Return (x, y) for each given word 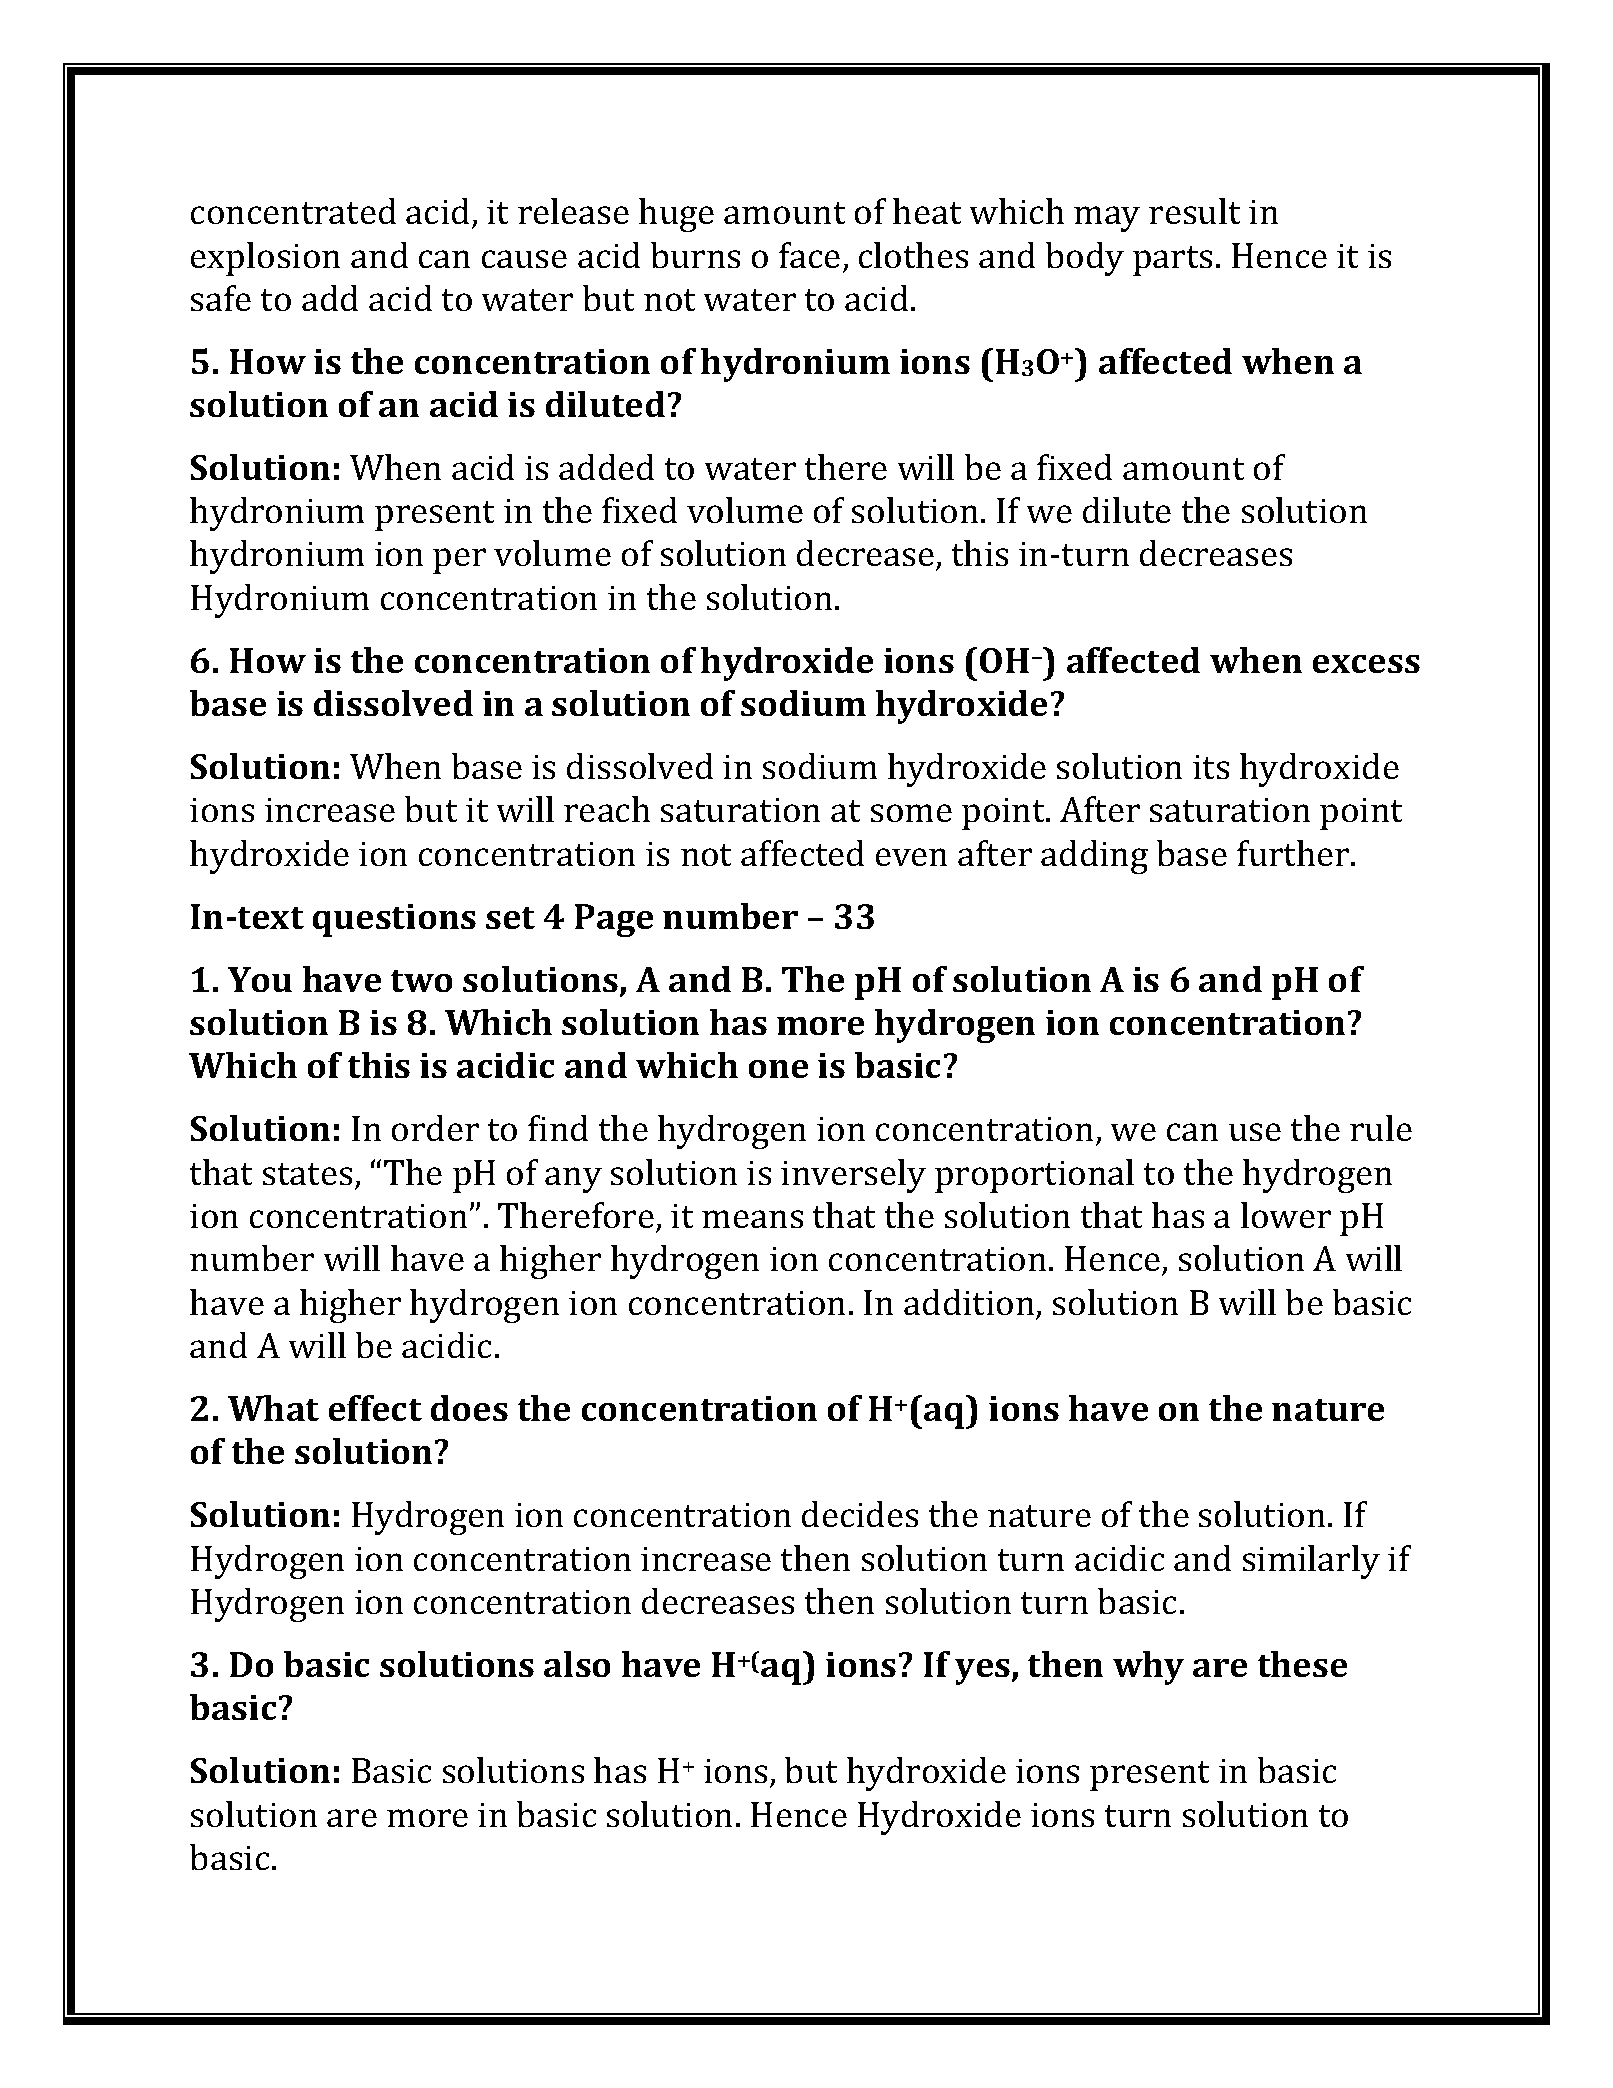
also (577, 1664)
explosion (265, 259)
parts (1172, 261)
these (1302, 1664)
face (809, 255)
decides (860, 1514)
